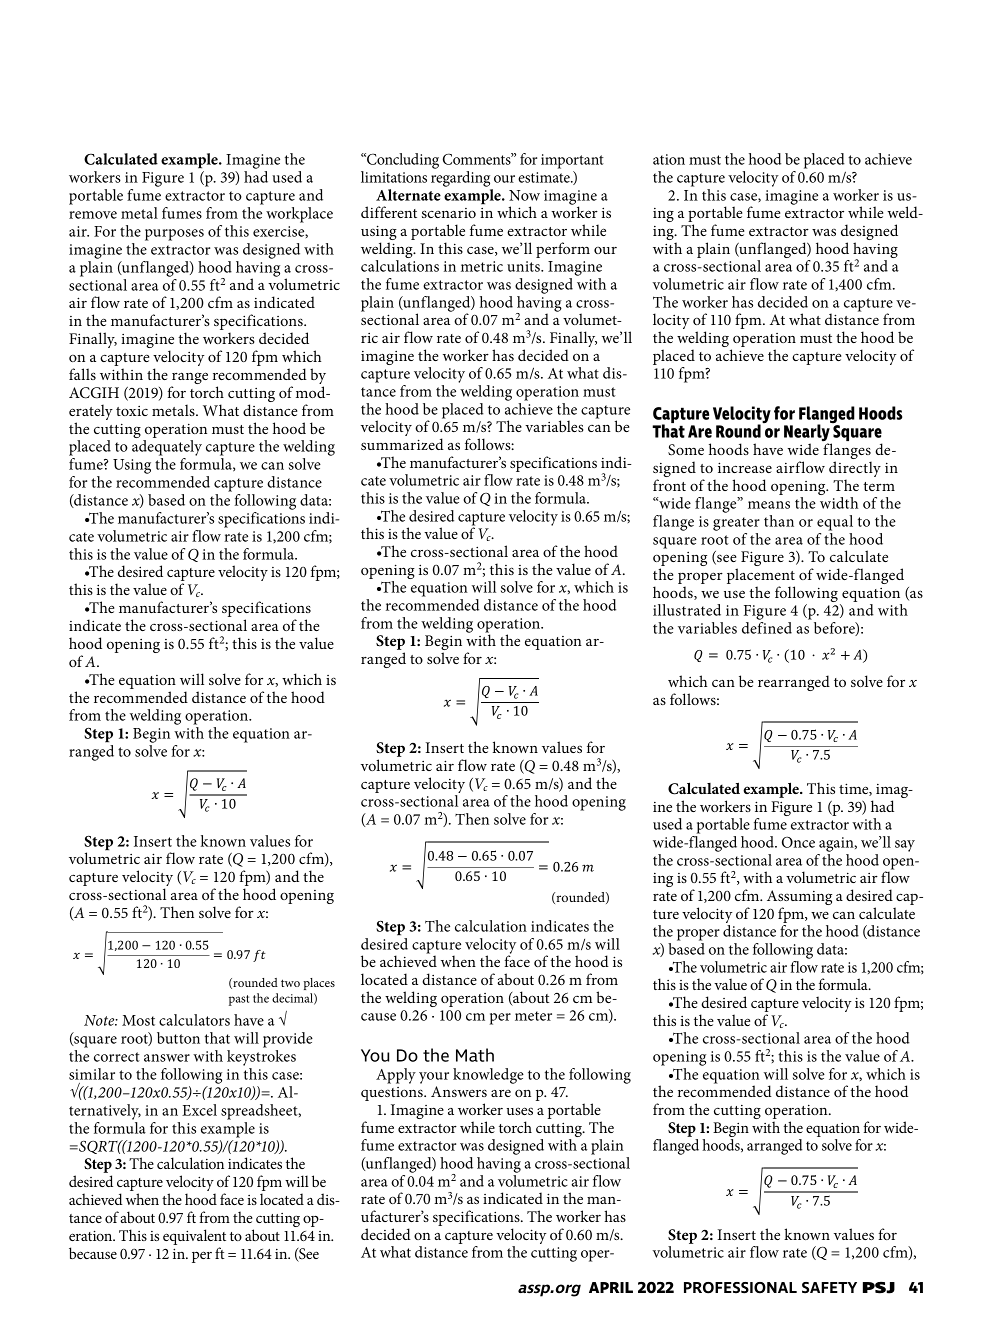 The width and height of the page is (993, 1330). I want to click on defined, so click(767, 628).
